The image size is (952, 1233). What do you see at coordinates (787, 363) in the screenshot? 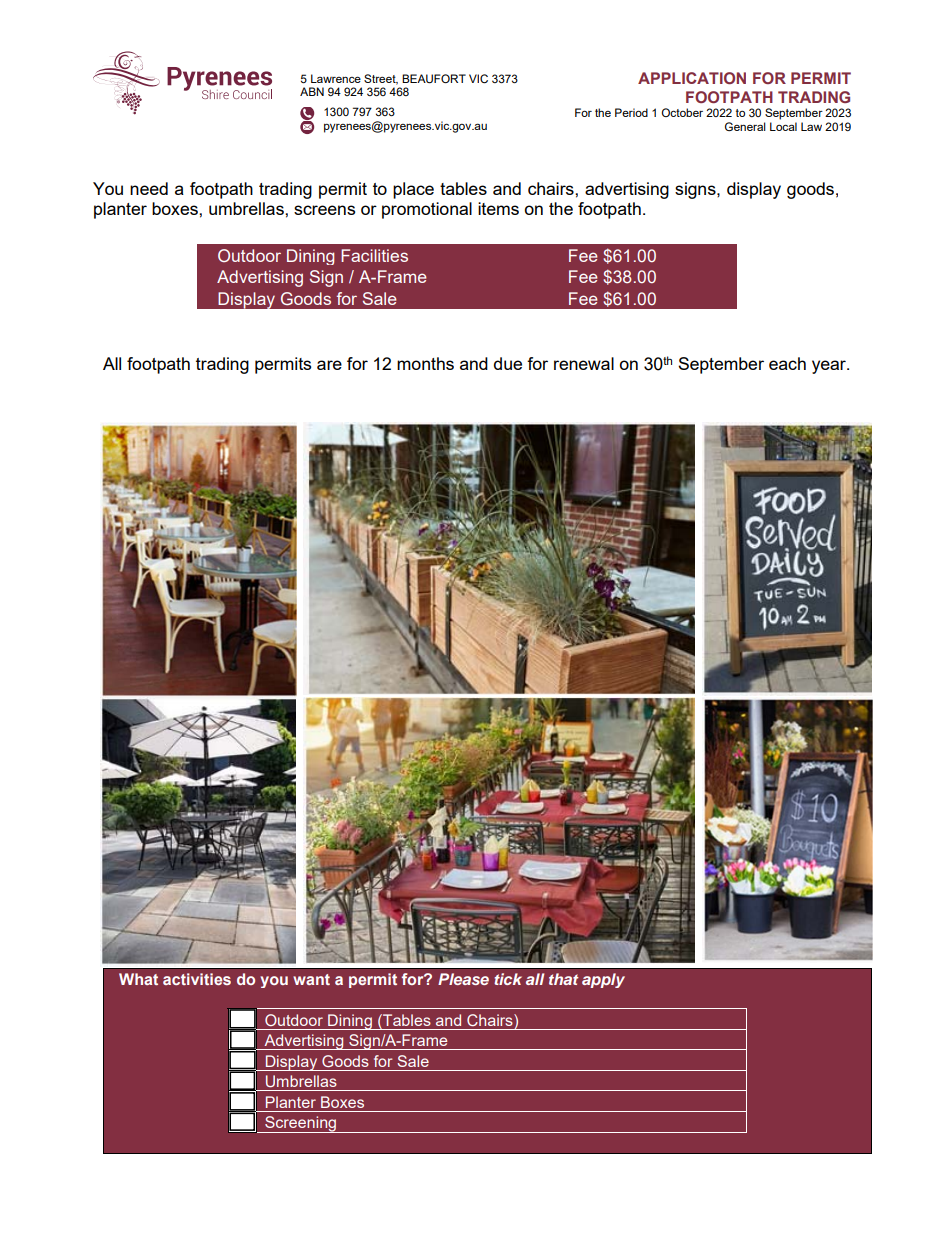
I see `each` at bounding box center [787, 363].
